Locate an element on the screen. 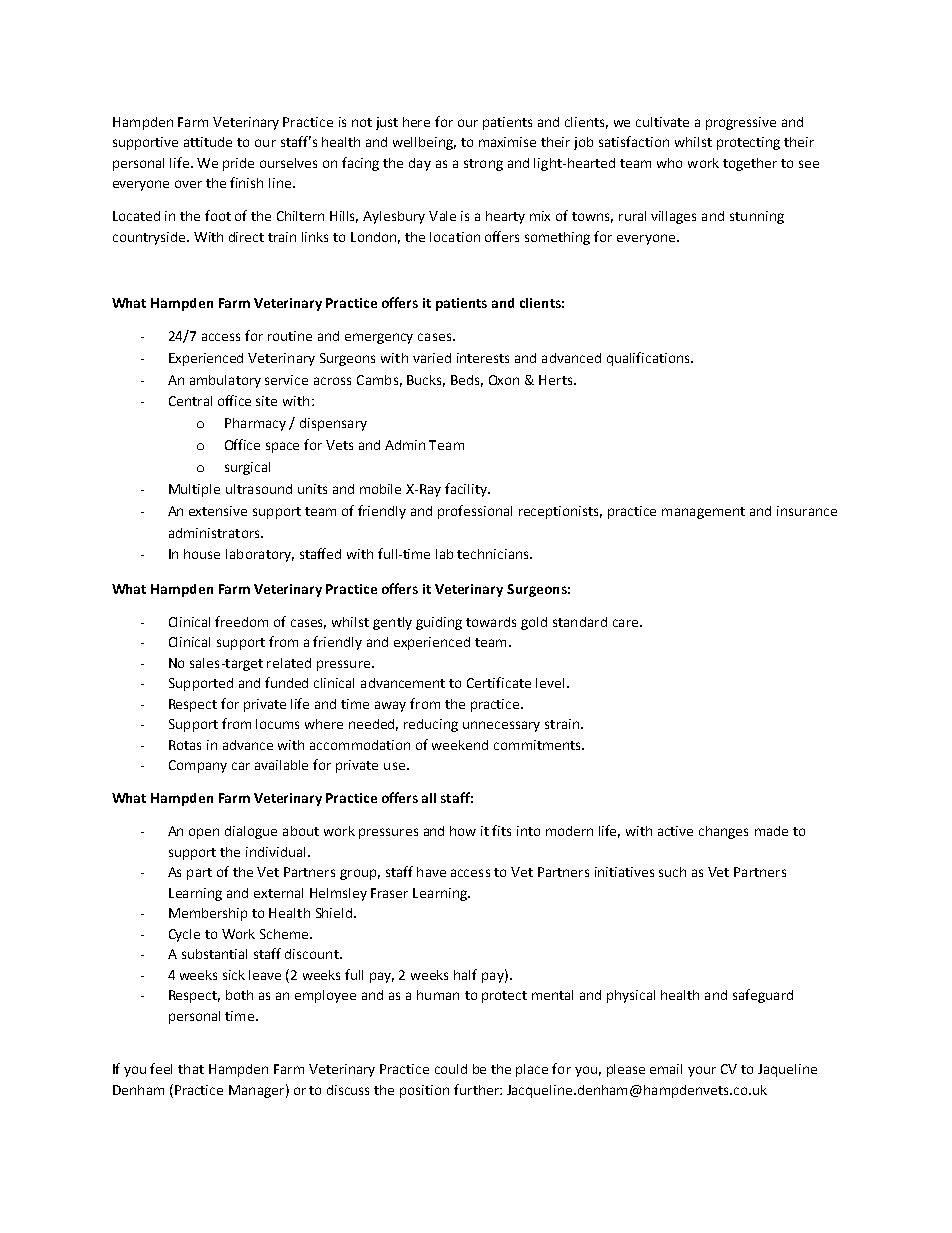 Image resolution: width=952 pixels, height=1233 pixels. care is located at coordinates (625, 623).
